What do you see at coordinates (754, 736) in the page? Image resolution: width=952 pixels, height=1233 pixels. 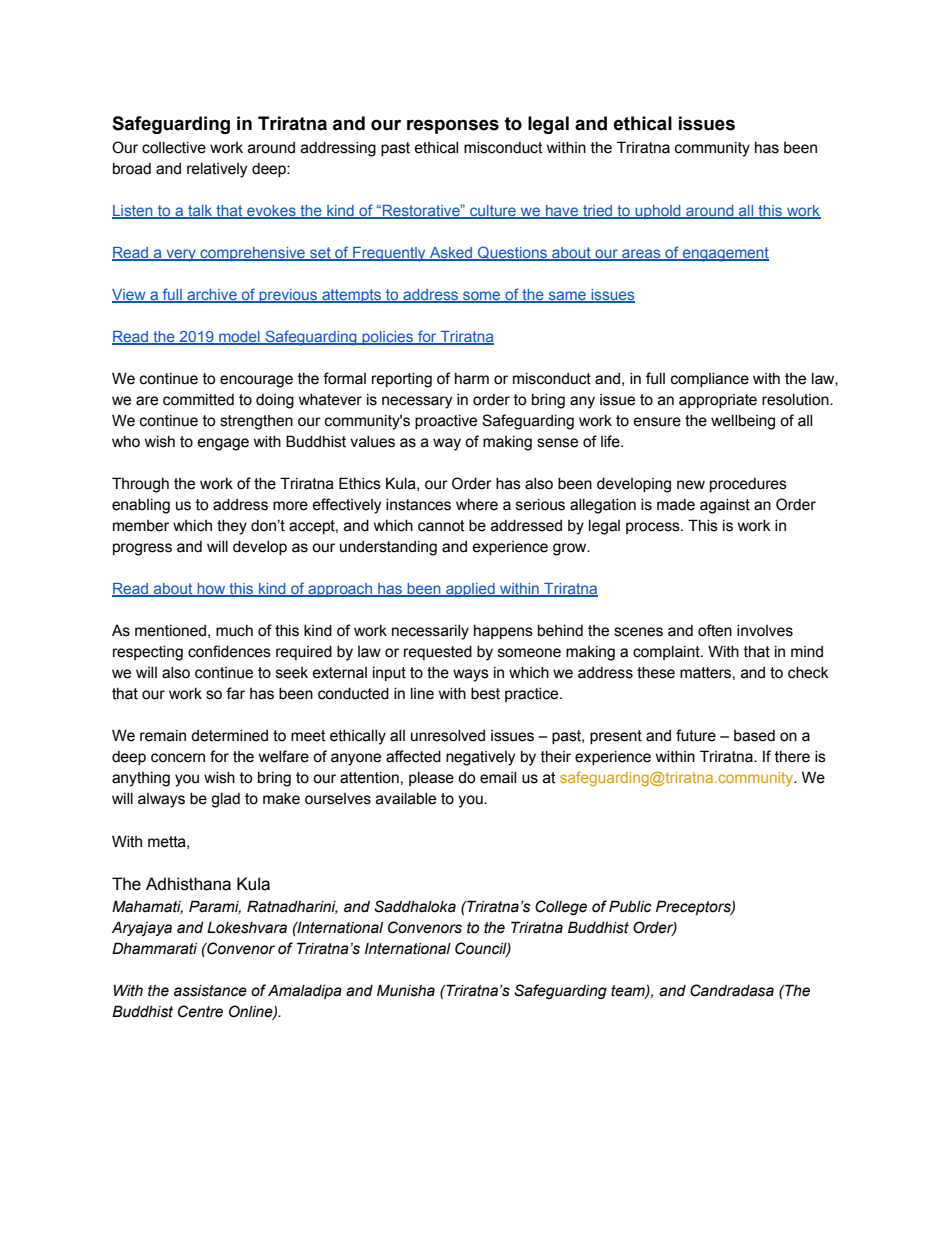 I see `based` at bounding box center [754, 736].
